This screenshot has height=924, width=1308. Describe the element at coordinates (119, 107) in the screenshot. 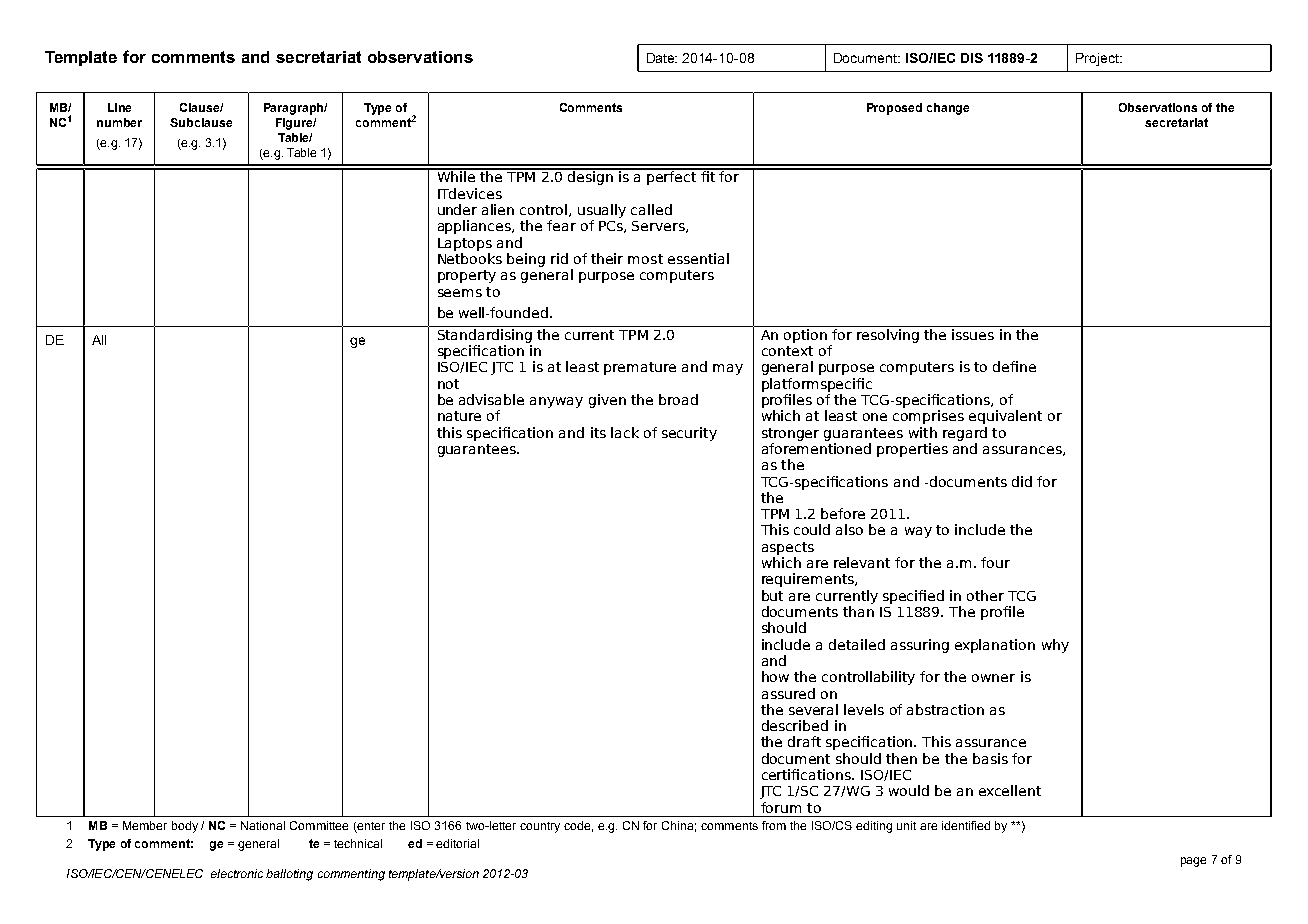

I see `Line` at that location.
